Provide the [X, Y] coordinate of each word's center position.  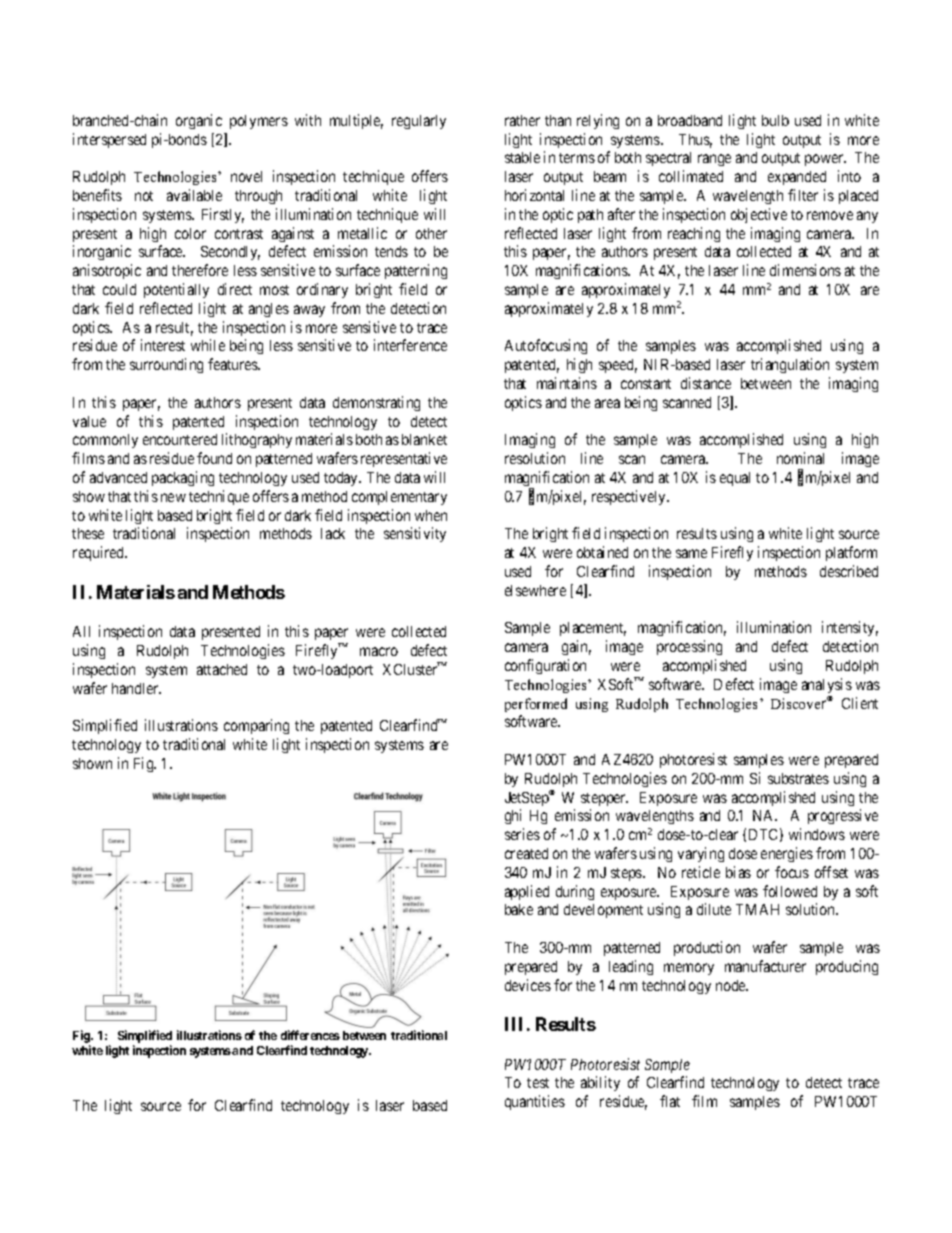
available [194, 195]
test [538, 1083]
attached [222, 669]
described [849, 571]
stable [522, 157]
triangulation [790, 365]
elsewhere [535, 590]
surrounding [166, 365]
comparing [256, 726]
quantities [535, 1102]
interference [410, 345]
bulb [775, 120]
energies [787, 854]
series [522, 834]
